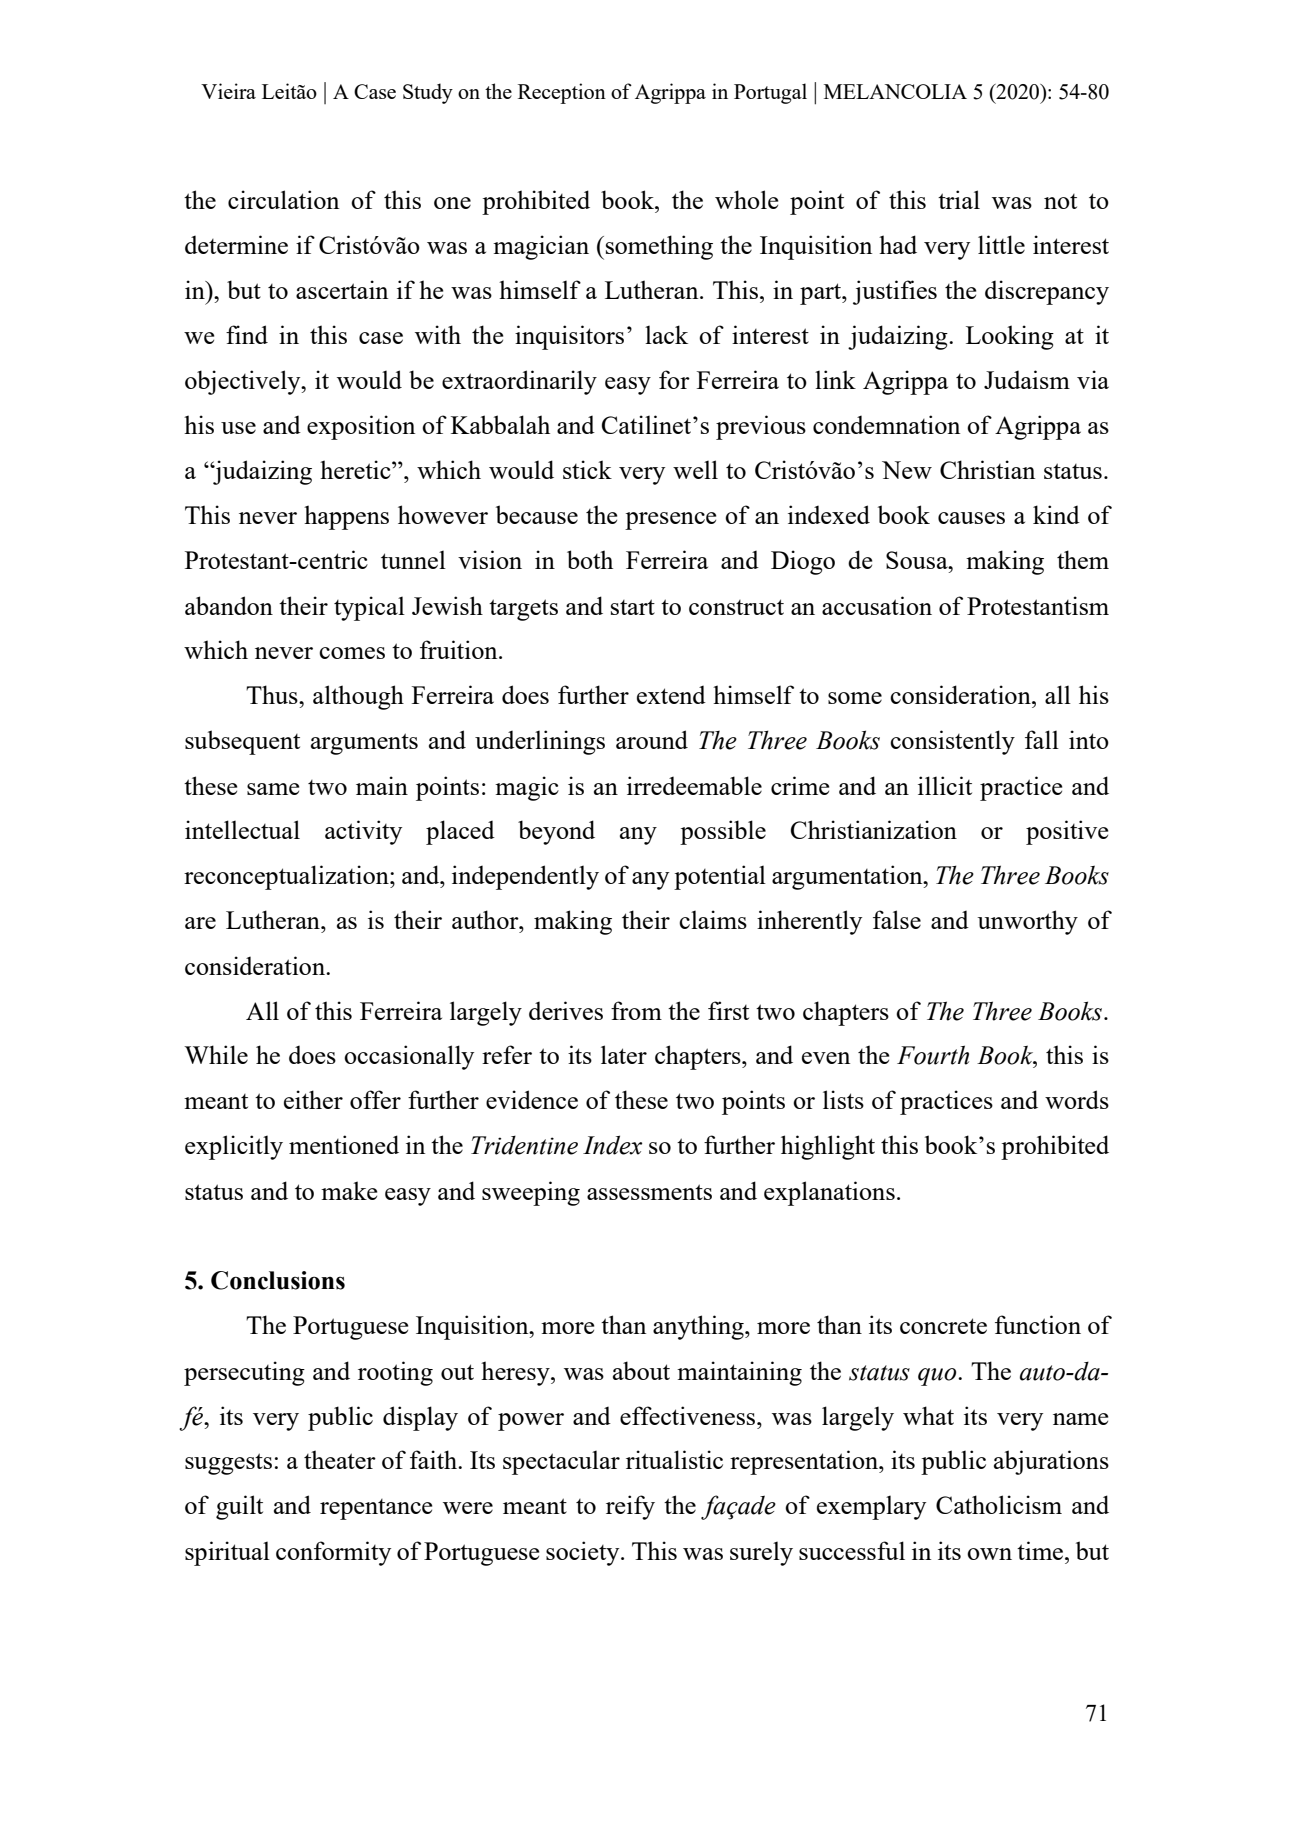 This screenshot has width=1294, height=1831. I want to click on Reception, so click(562, 93).
